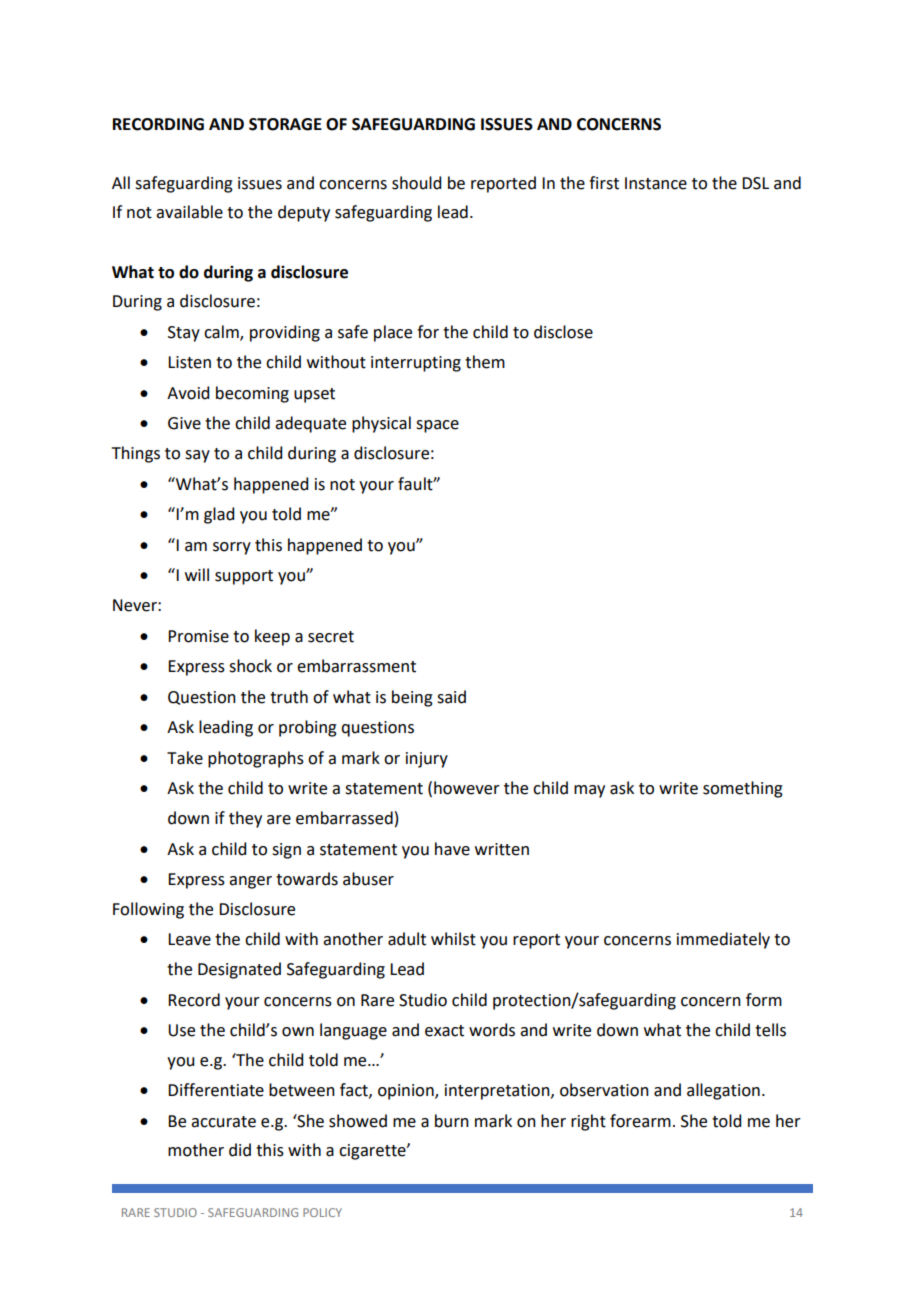 This screenshot has width=924, height=1308. Describe the element at coordinates (452, 849) in the screenshot. I see `have` at that location.
